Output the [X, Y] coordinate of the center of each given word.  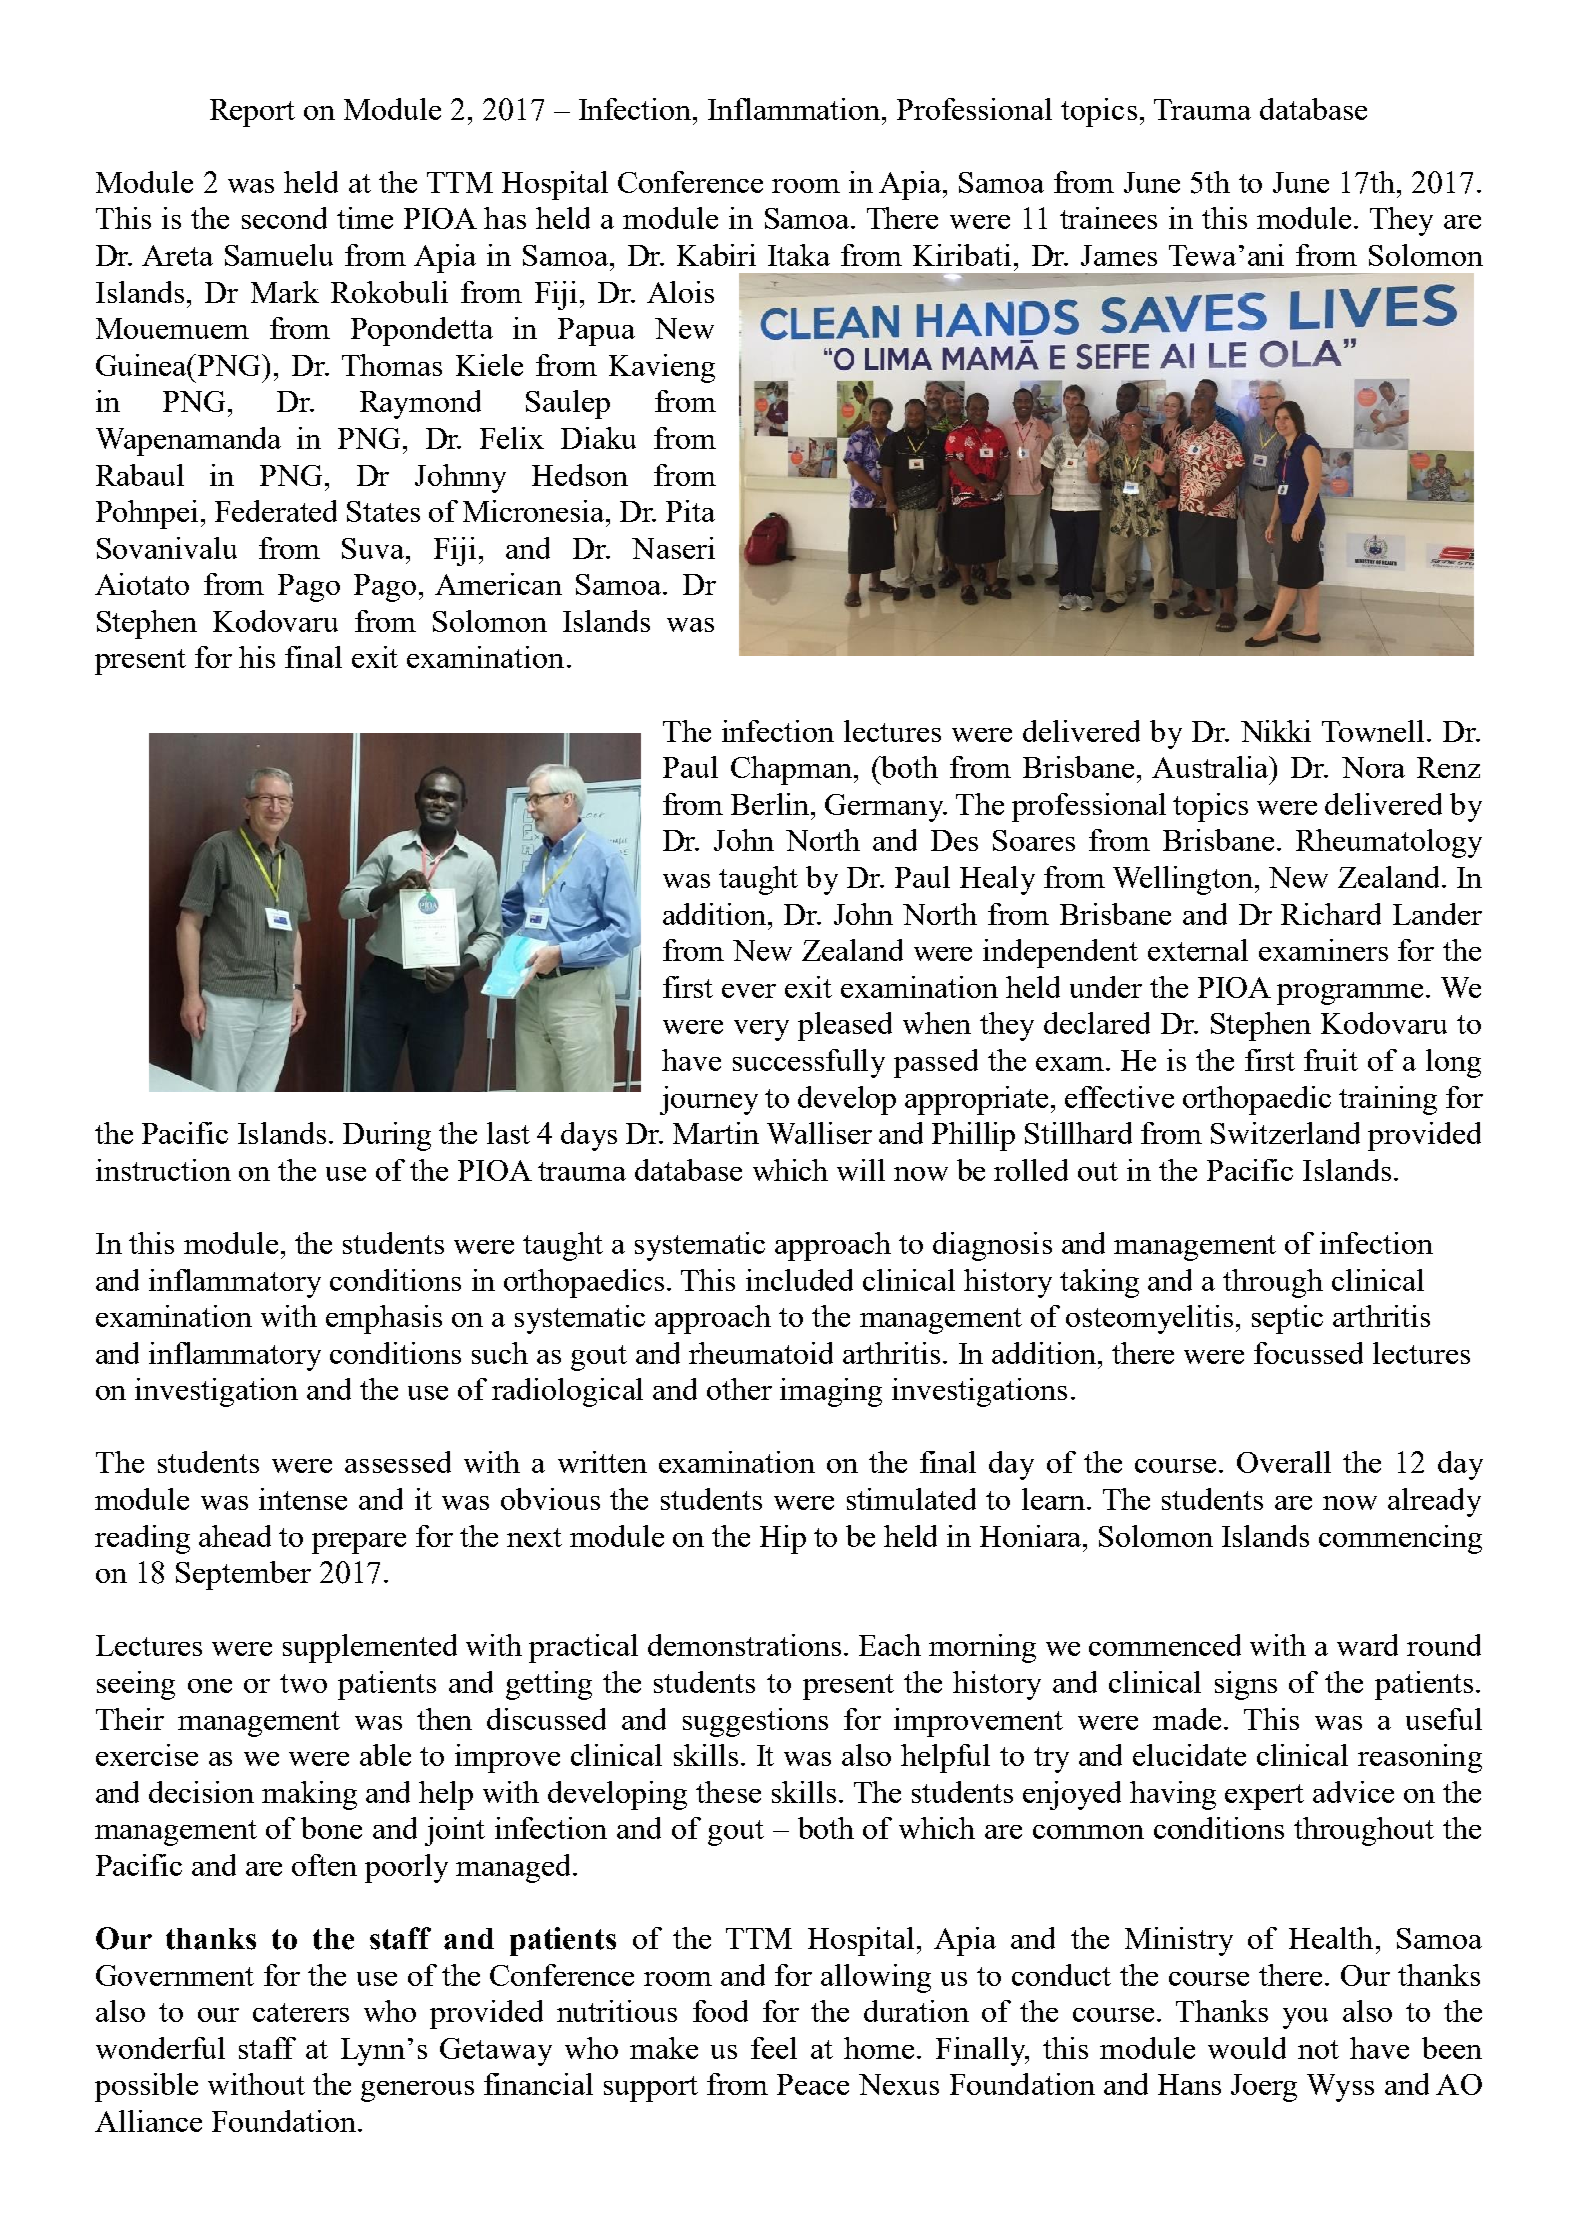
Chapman [793, 770]
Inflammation [795, 109]
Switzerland [1285, 1133]
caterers [301, 2012]
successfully [809, 1063]
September [243, 1575]
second [284, 218]
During [387, 1136]
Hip [783, 1539]
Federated [276, 511]
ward [1367, 1645]
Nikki [1276, 731]
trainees [1108, 218]
